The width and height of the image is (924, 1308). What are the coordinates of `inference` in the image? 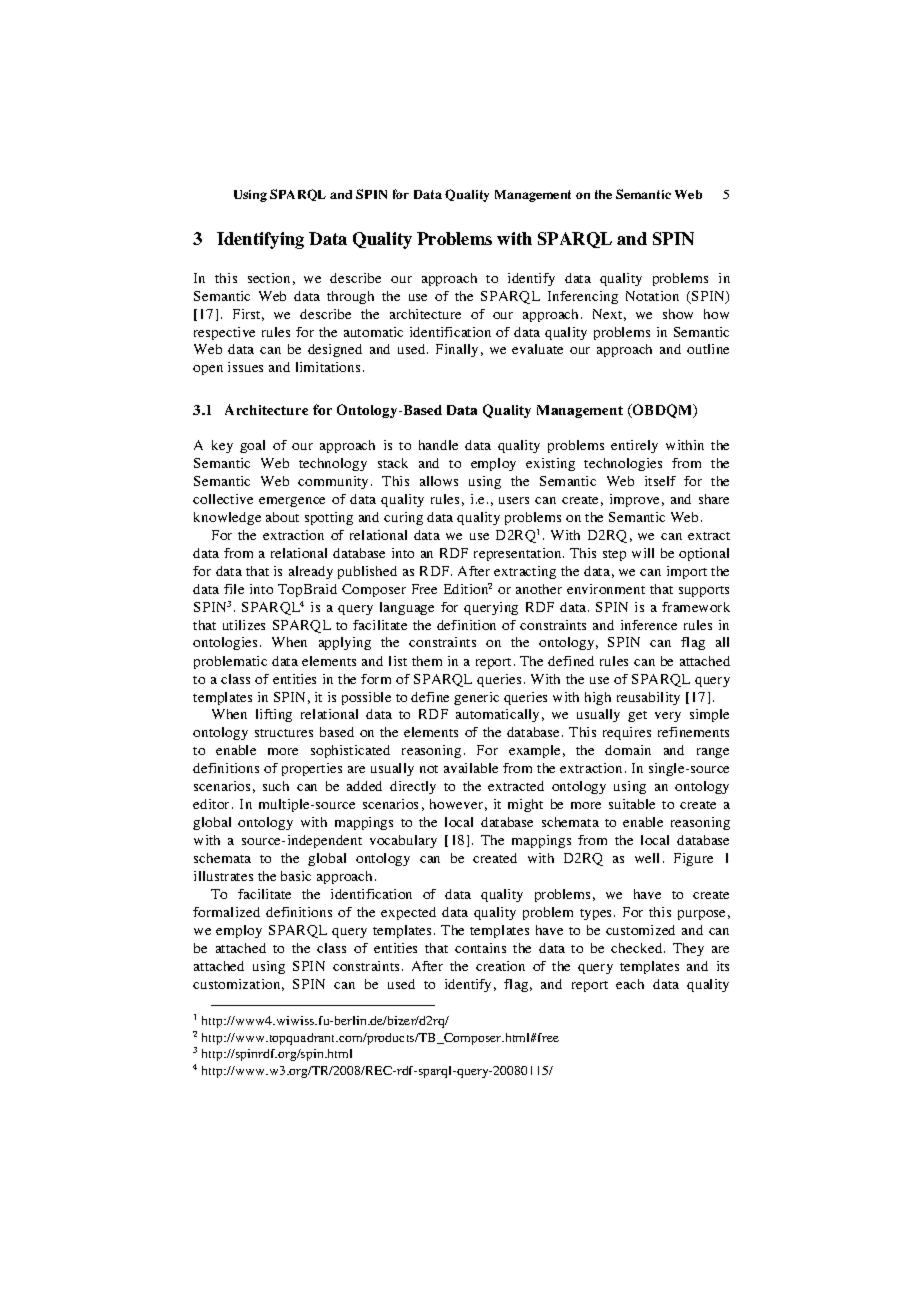 It's located at (649, 625).
